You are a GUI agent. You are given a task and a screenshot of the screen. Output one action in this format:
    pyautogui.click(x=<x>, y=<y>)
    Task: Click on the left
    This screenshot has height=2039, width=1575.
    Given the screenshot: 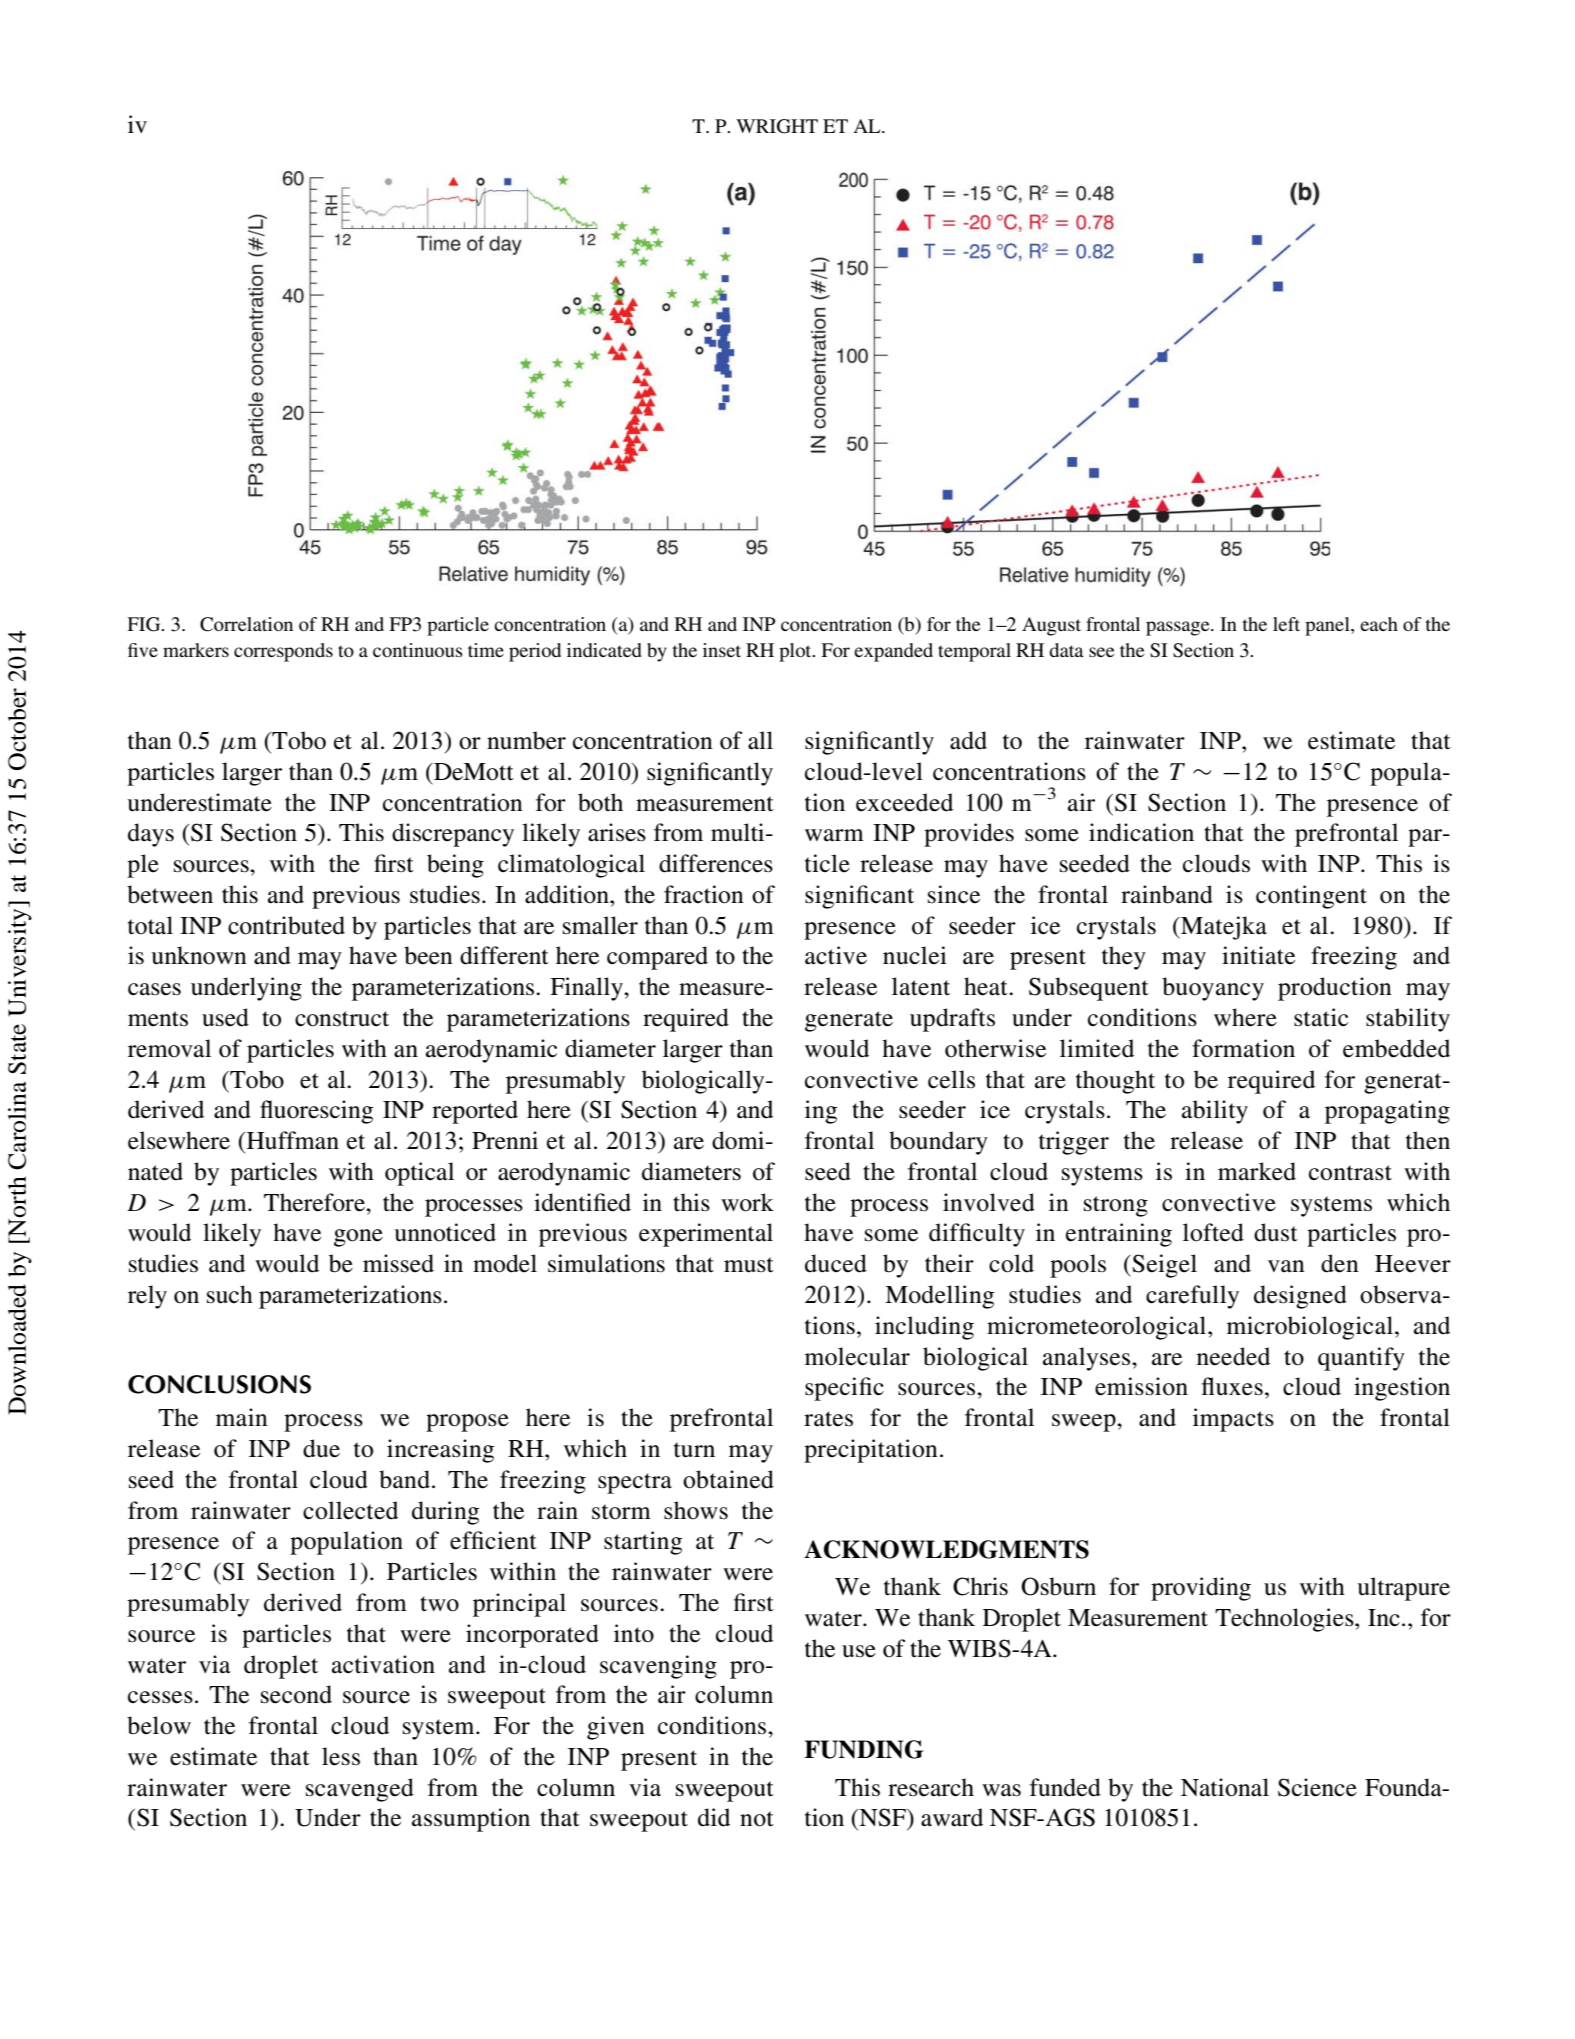 What is the action you would take?
    pyautogui.click(x=1286, y=624)
